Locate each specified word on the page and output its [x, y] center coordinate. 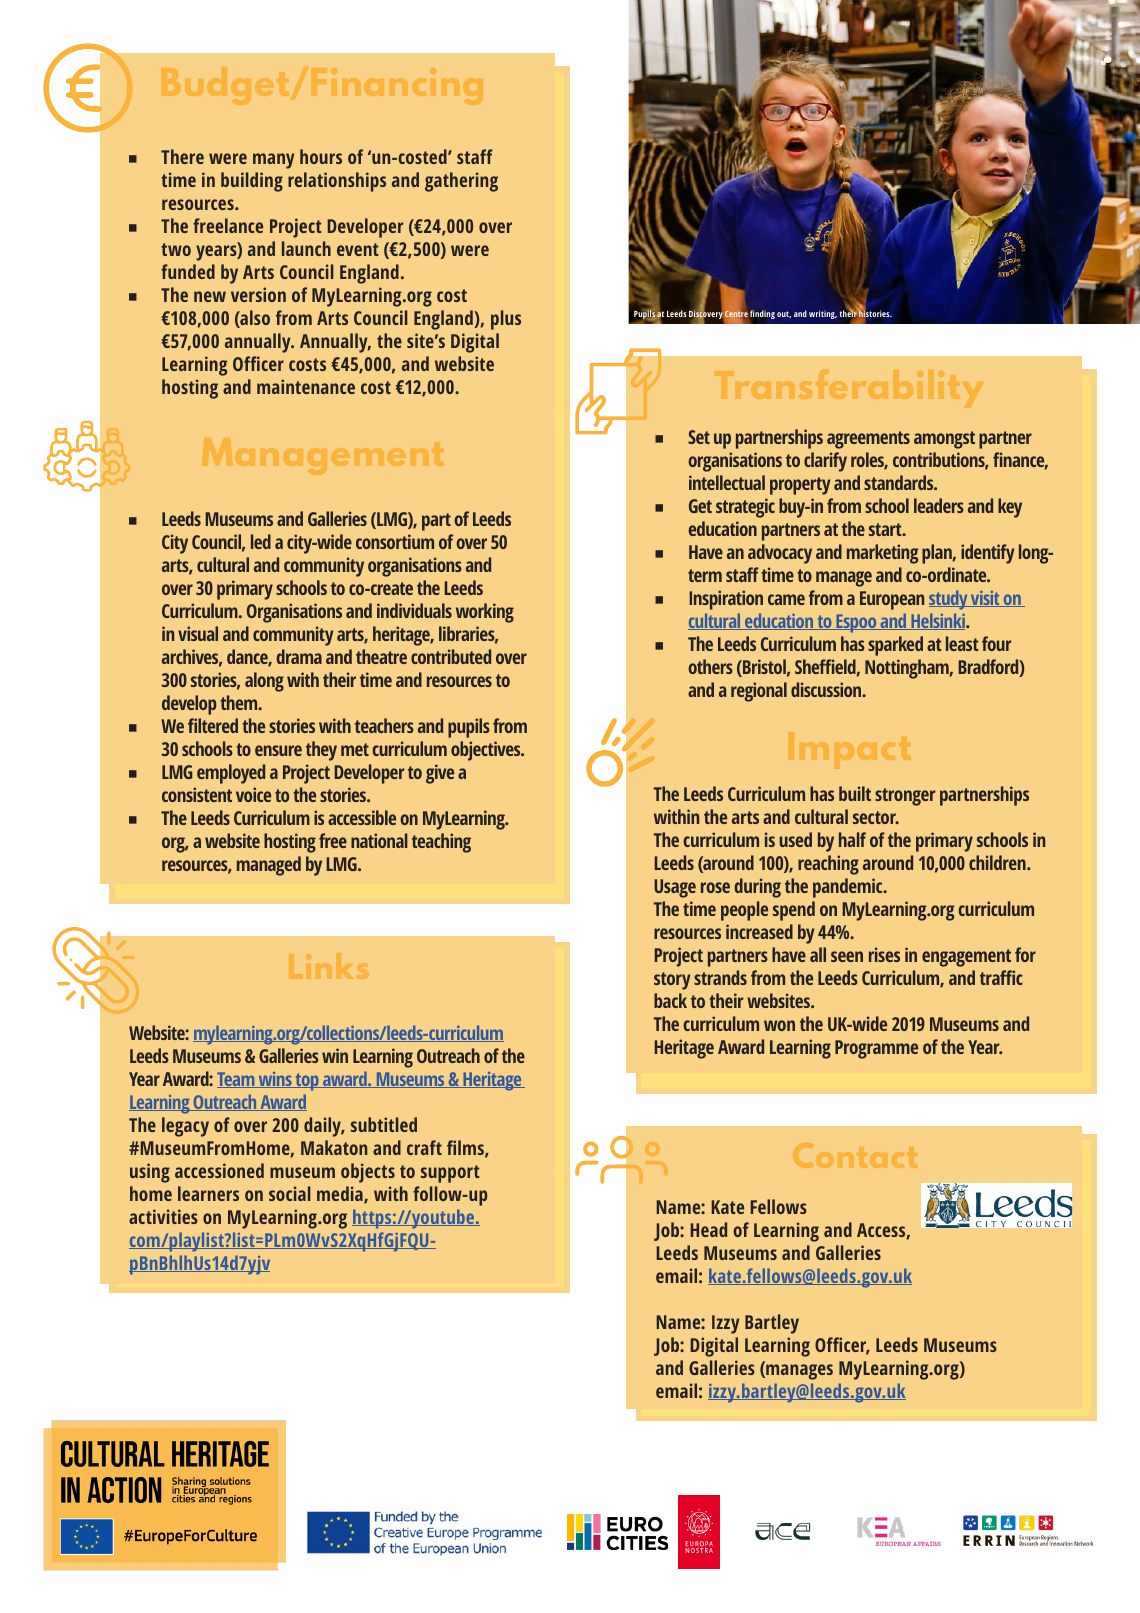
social [290, 1193]
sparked [895, 646]
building [252, 182]
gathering [461, 182]
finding [762, 314]
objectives [487, 751]
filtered [213, 725]
